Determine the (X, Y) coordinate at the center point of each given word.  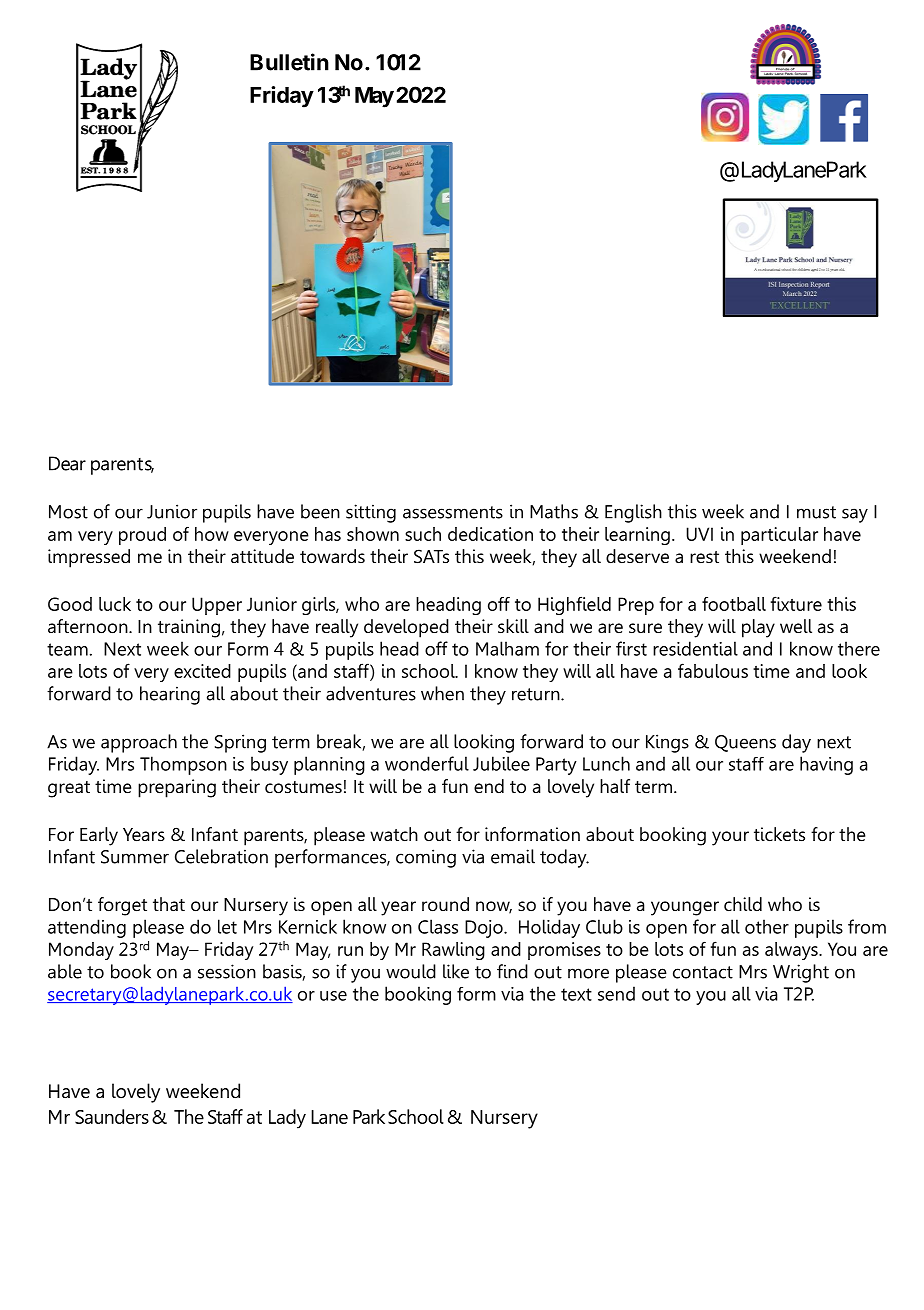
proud (142, 536)
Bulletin (289, 62)
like (456, 971)
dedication (490, 534)
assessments (453, 512)
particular (779, 536)
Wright (801, 973)
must (816, 512)
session (227, 971)
